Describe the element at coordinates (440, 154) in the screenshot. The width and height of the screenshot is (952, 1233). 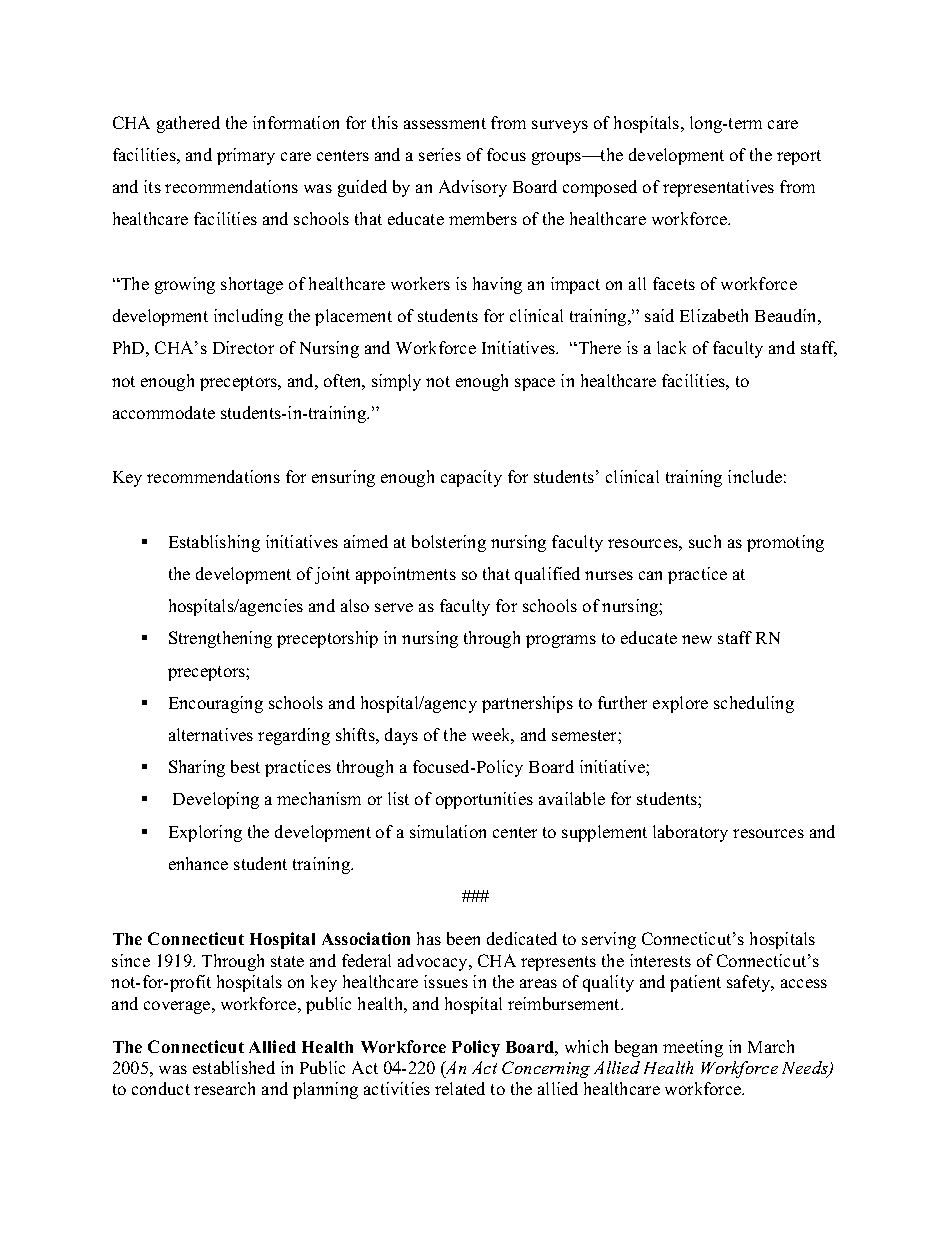
I see `series` at that location.
